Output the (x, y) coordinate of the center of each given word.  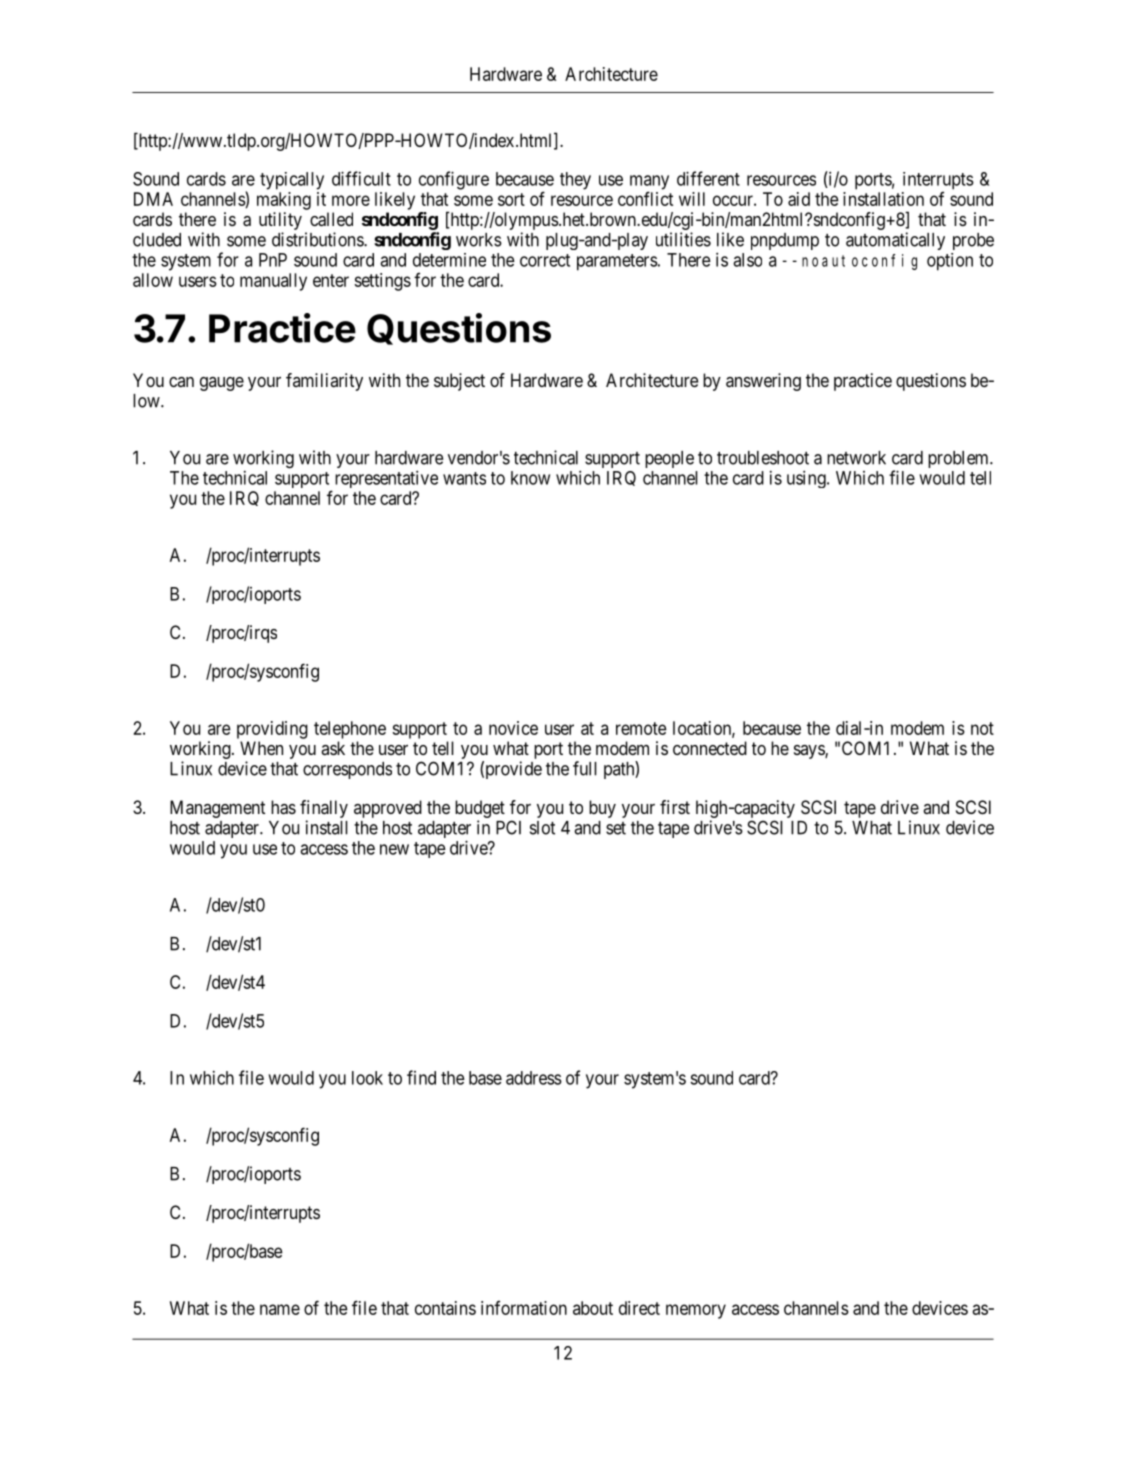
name (280, 1309)
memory (696, 1311)
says (810, 752)
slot (542, 828)
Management (217, 809)
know (530, 478)
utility (280, 222)
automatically (895, 241)
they (575, 181)
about (593, 1308)
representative (386, 479)
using (807, 479)
